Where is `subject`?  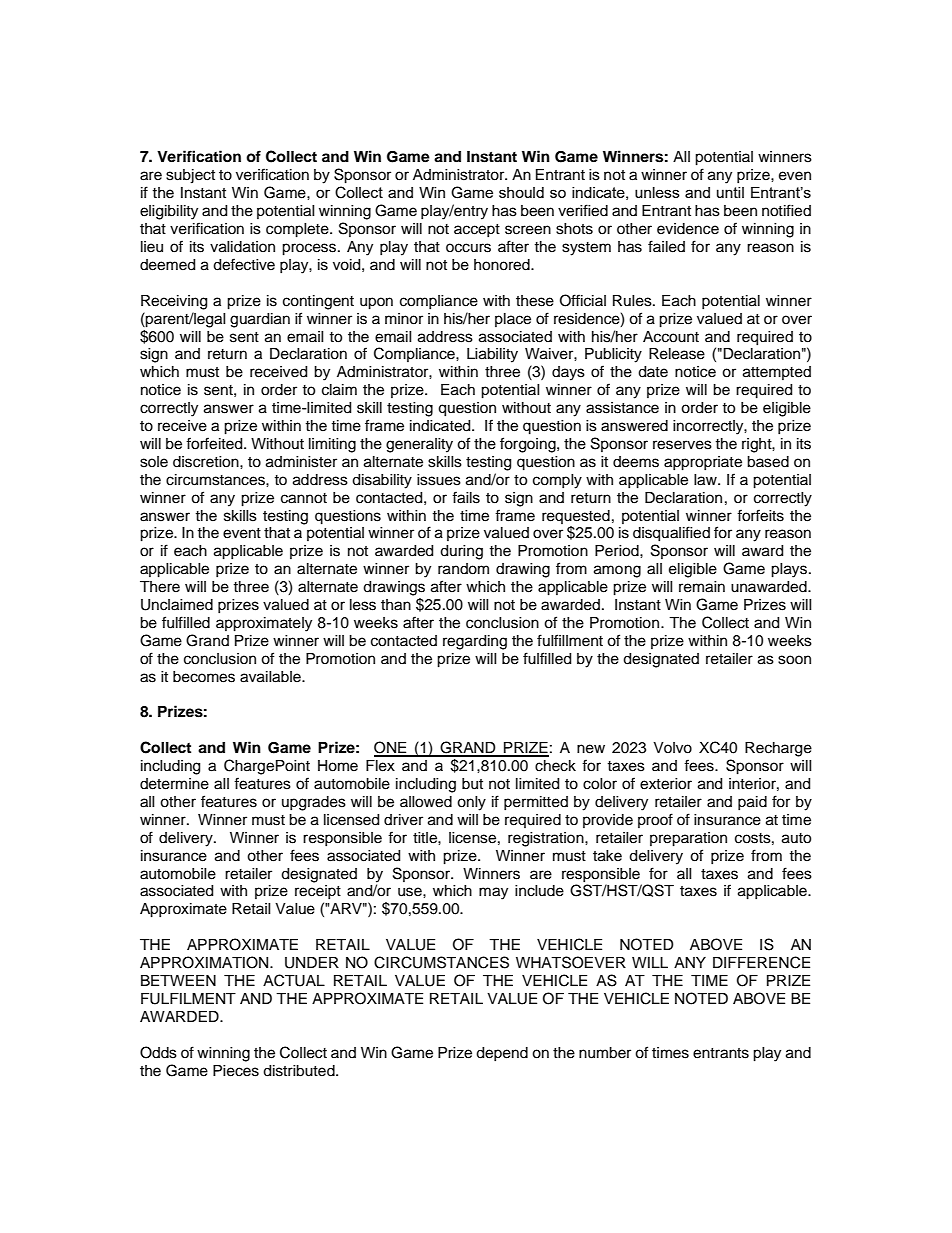 subject is located at coordinates (190, 176).
